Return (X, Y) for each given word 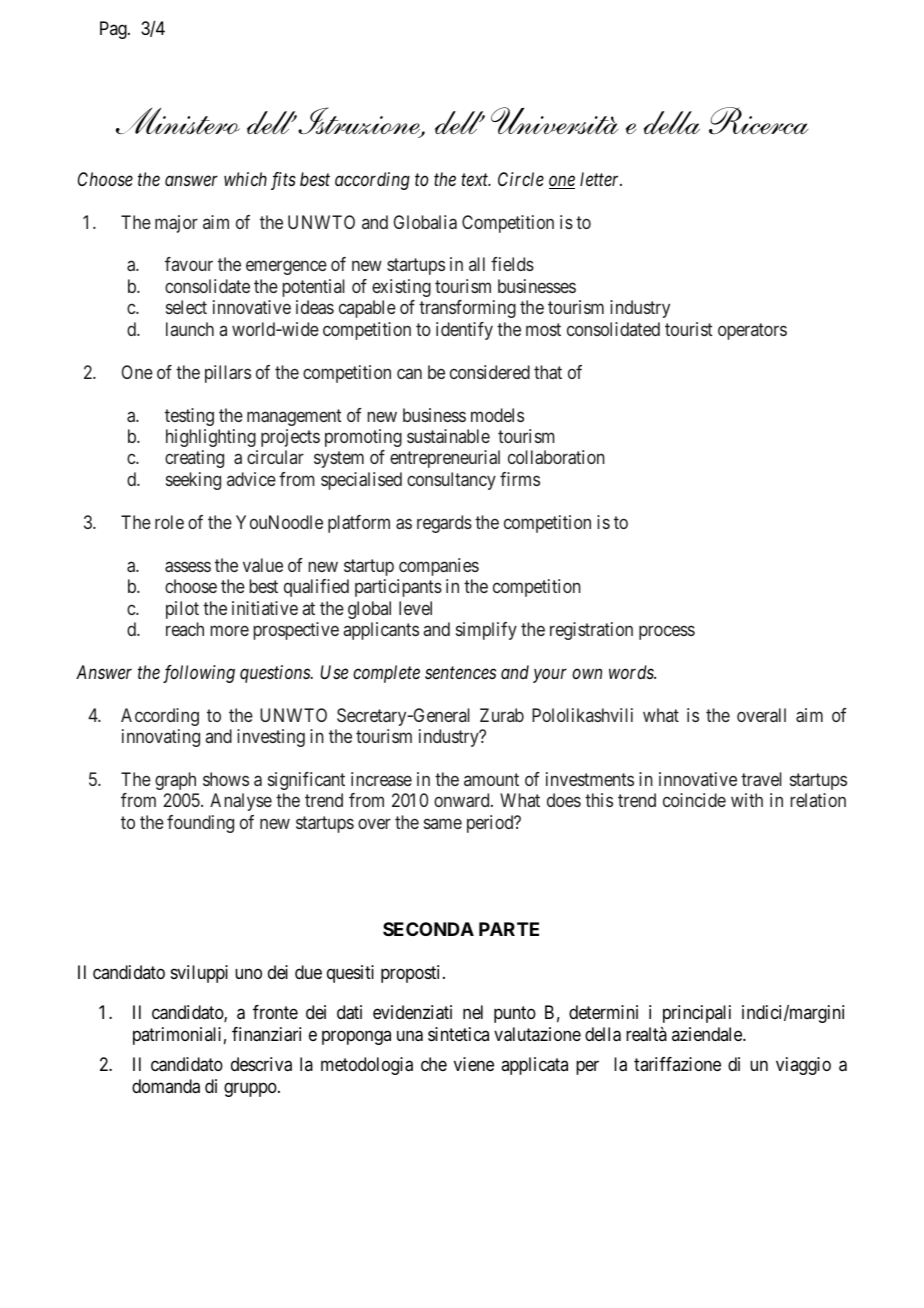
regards (444, 524)
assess (188, 566)
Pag (114, 30)
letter (601, 179)
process (667, 632)
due (308, 972)
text (476, 180)
